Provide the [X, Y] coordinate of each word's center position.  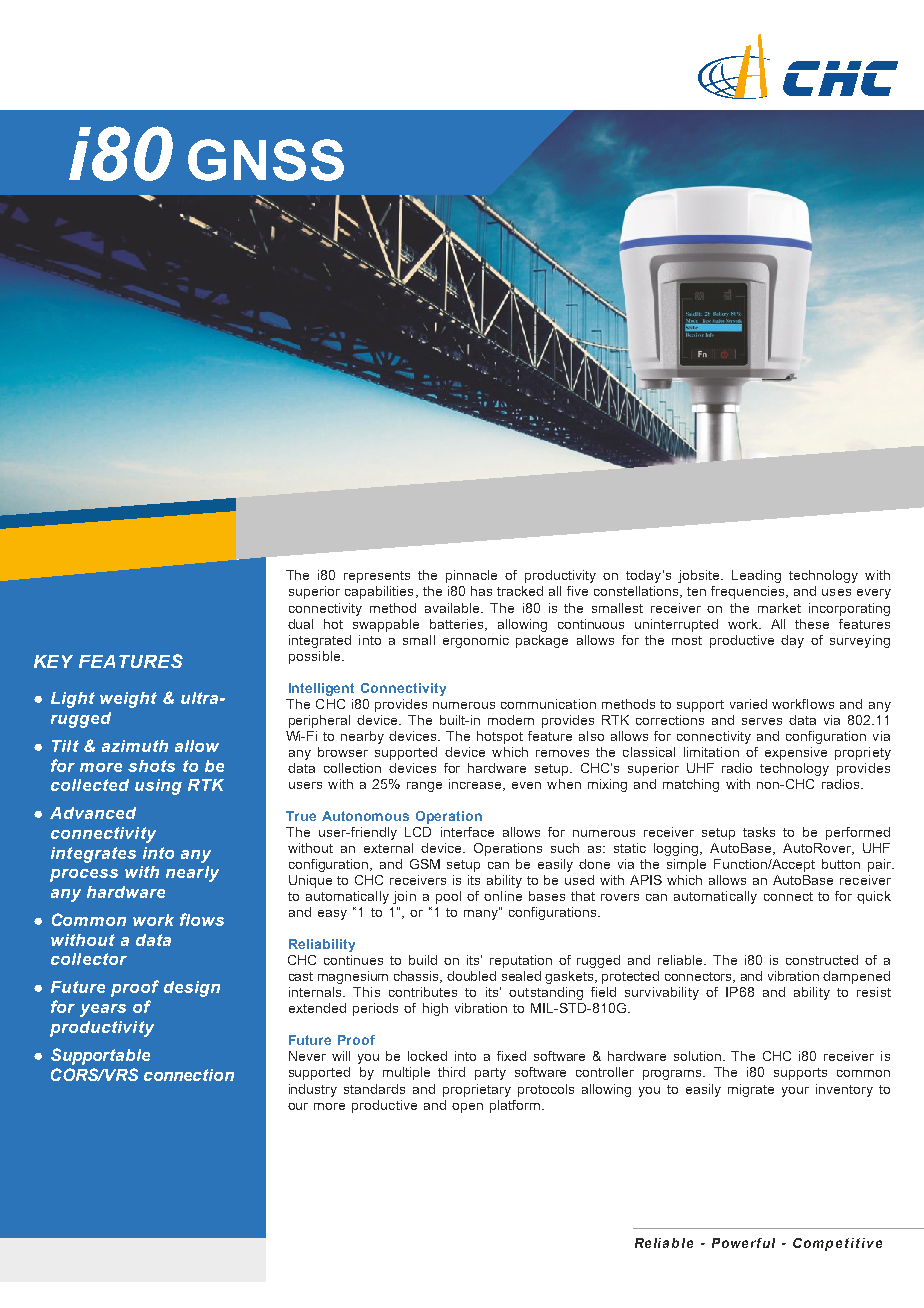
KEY [53, 661]
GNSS [266, 160]
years [103, 1010]
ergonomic [476, 641]
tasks [759, 832]
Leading [756, 576]
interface [467, 832]
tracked [520, 591]
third [451, 1072]
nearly [192, 874]
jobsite [700, 576]
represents [377, 577]
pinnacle [471, 576]
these [812, 624]
